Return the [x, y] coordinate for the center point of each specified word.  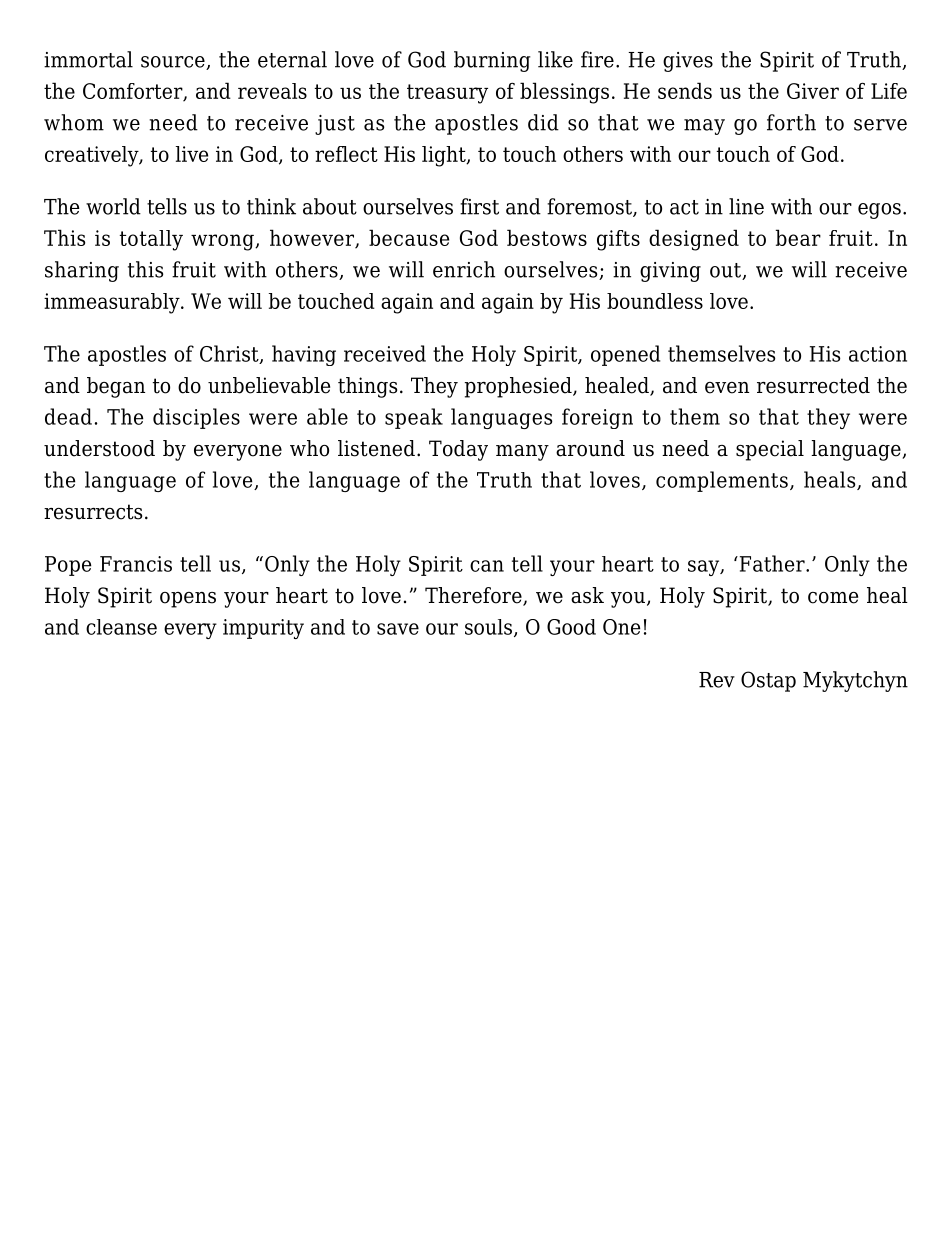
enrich [464, 269]
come [833, 598]
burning [492, 61]
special [770, 450]
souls [488, 627]
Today [458, 450]
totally [151, 240]
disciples [196, 418]
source [174, 63]
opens [188, 600]
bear [798, 237]
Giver [813, 91]
